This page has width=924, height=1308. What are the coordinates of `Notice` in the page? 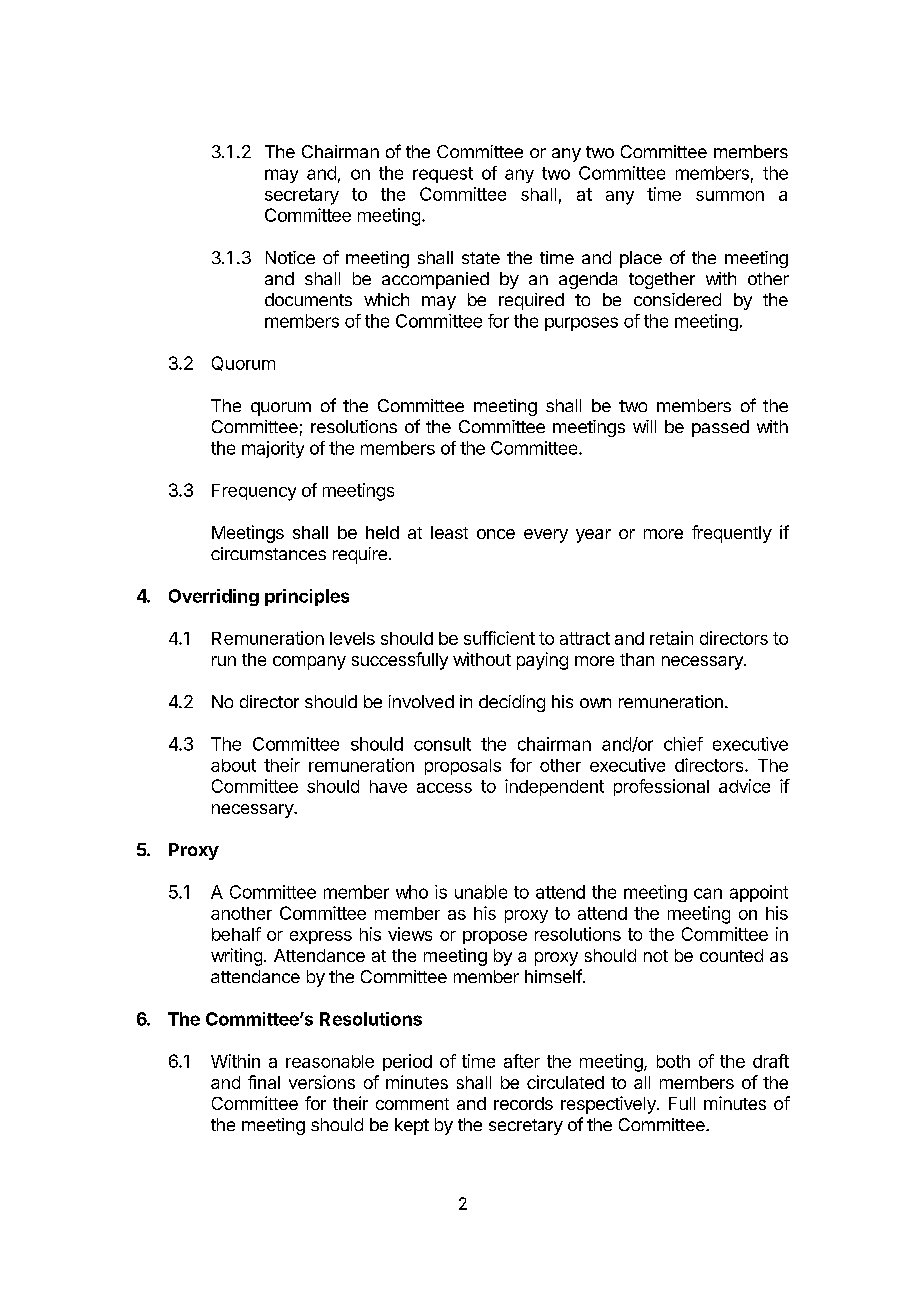 It's located at (290, 257).
